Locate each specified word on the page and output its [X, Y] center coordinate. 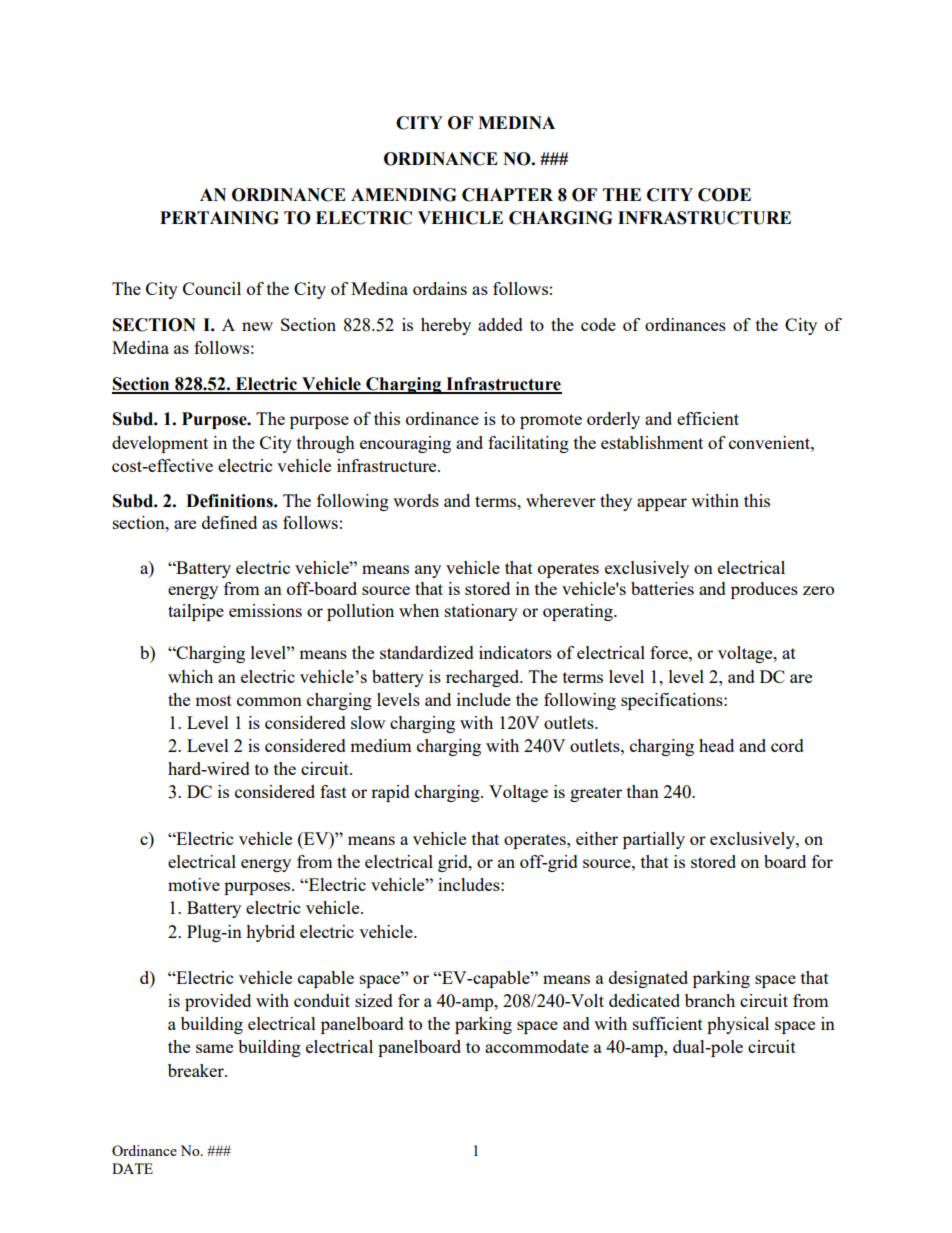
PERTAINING [219, 218]
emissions [265, 610]
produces [764, 590]
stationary [481, 612]
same [214, 1048]
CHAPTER [507, 195]
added [500, 324]
